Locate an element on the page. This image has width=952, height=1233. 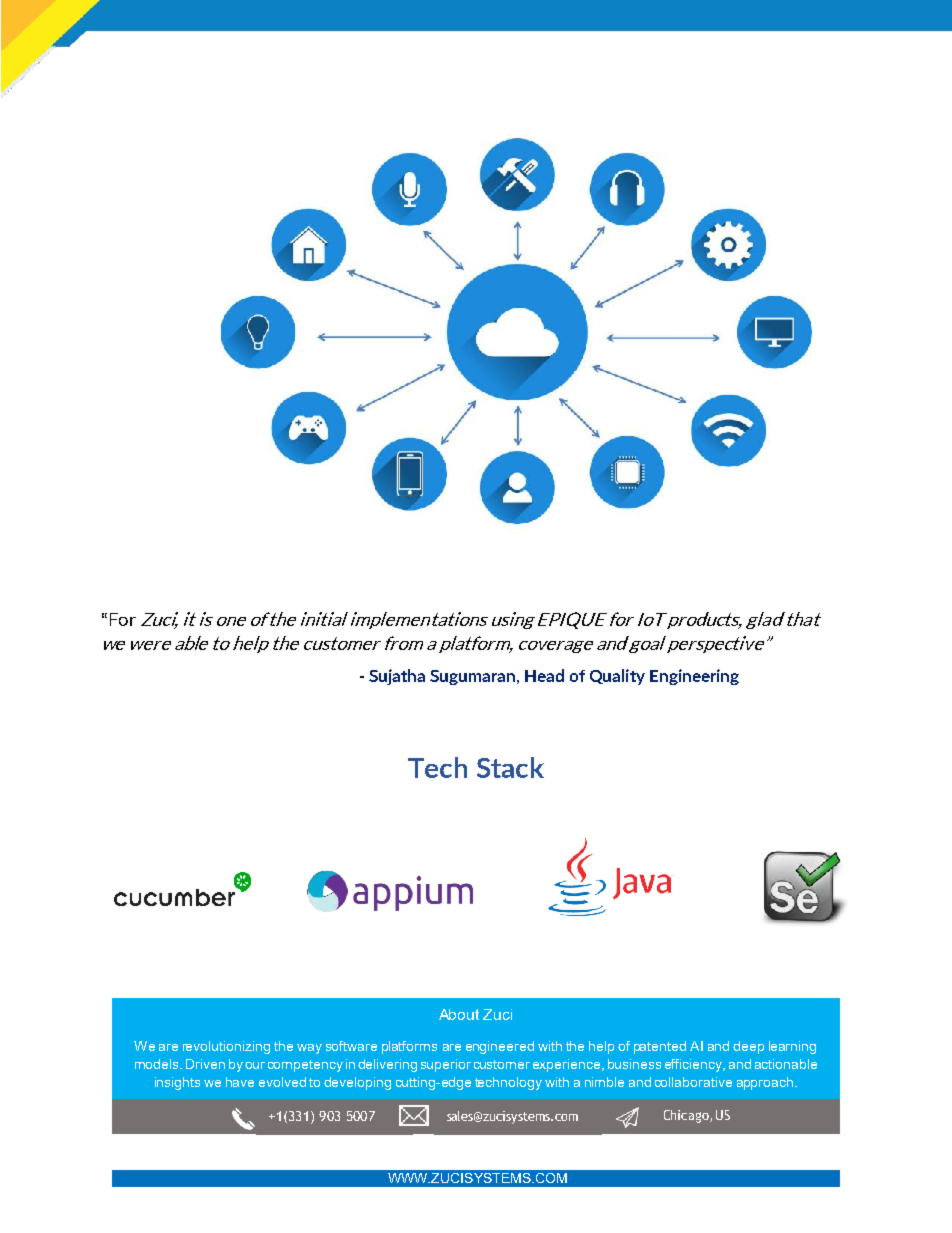
Stack is located at coordinates (510, 767).
